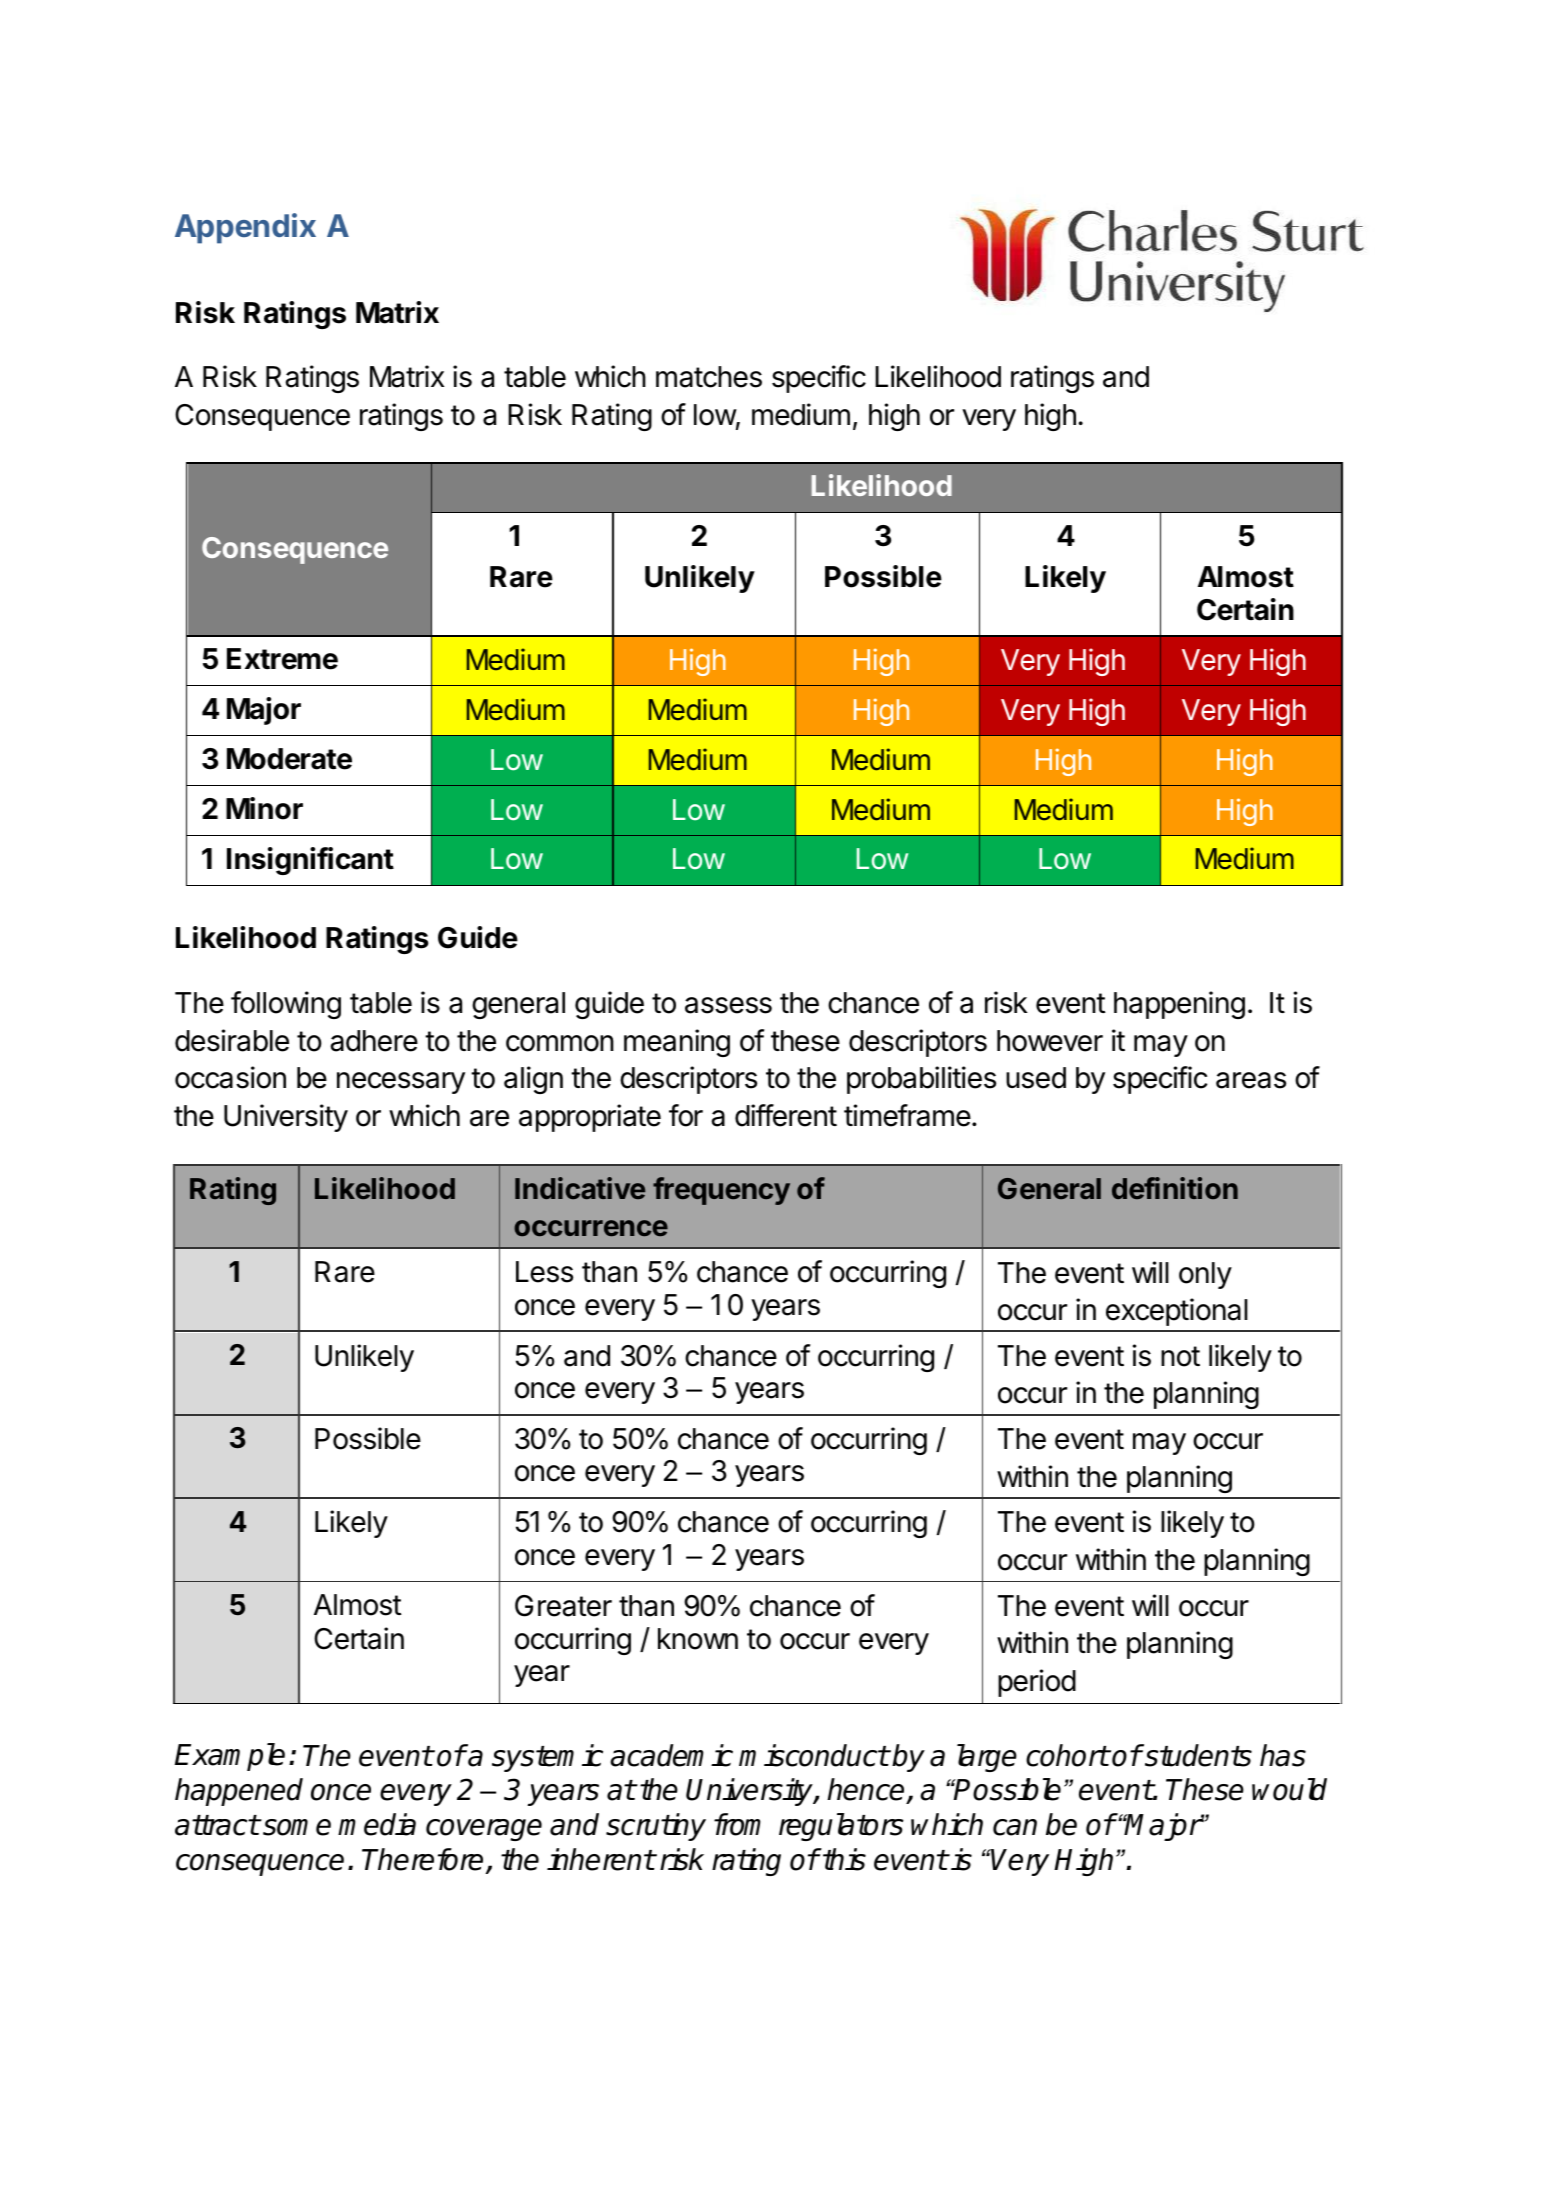 The height and width of the page is (2191, 1551). What do you see at coordinates (1050, 1041) in the page?
I see `however` at bounding box center [1050, 1041].
